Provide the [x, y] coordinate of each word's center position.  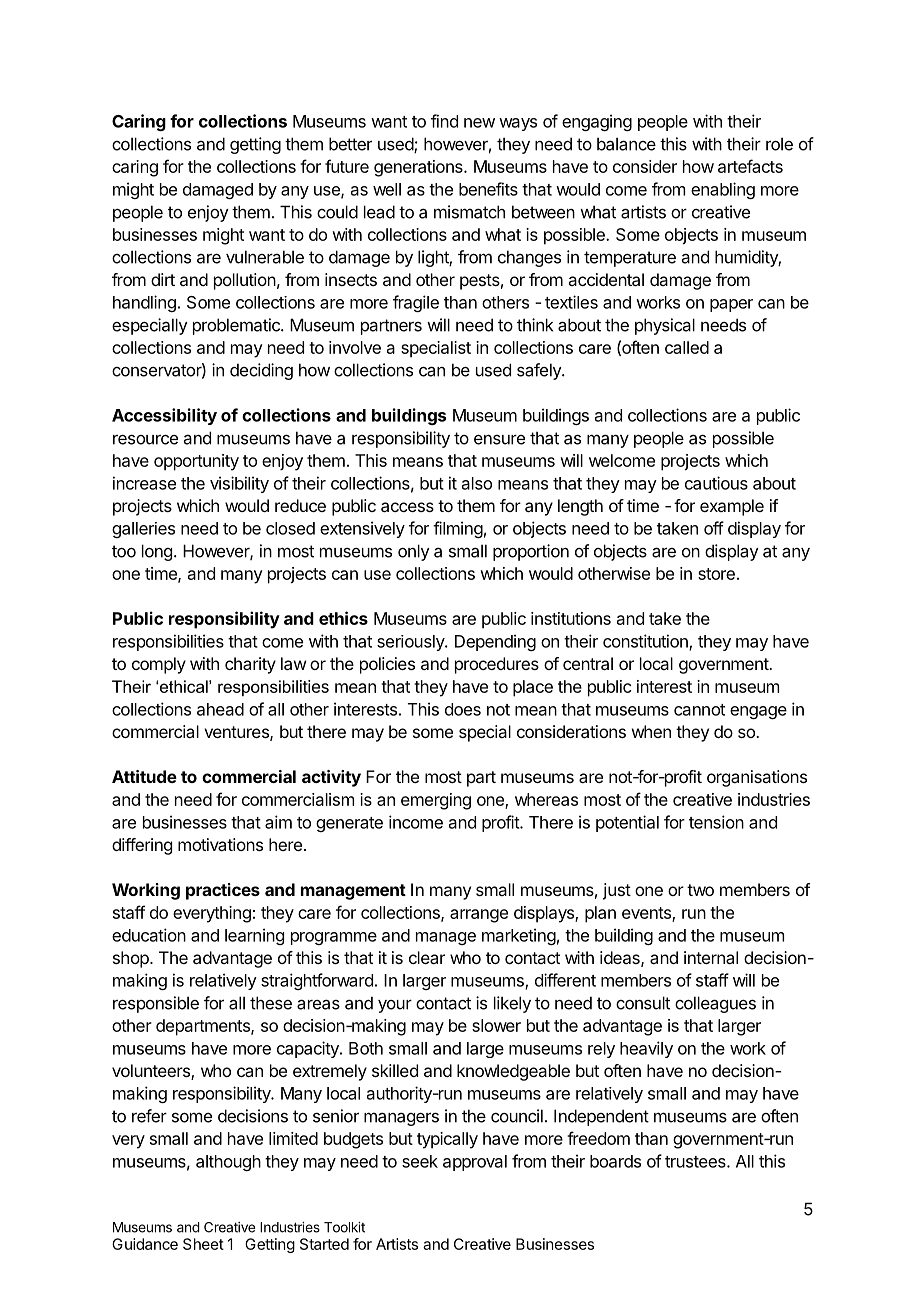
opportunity [196, 462]
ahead [220, 709]
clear [427, 957]
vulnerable [265, 257]
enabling [723, 190]
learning [254, 936]
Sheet [203, 1244]
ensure [499, 439]
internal [711, 957]
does [463, 709]
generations [419, 168]
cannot [699, 710]
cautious [716, 483]
